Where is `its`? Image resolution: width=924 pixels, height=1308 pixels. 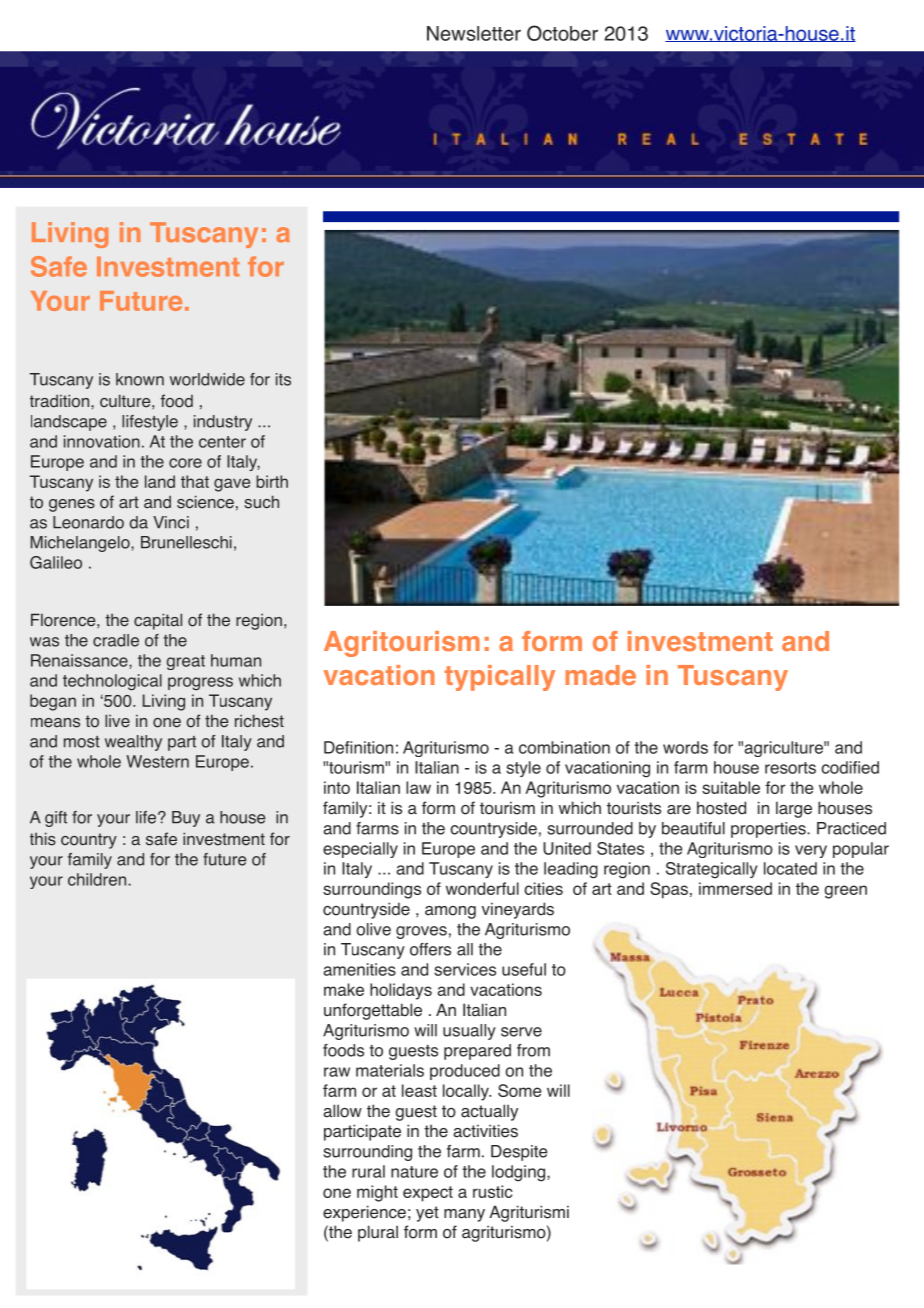 its is located at coordinates (283, 379).
